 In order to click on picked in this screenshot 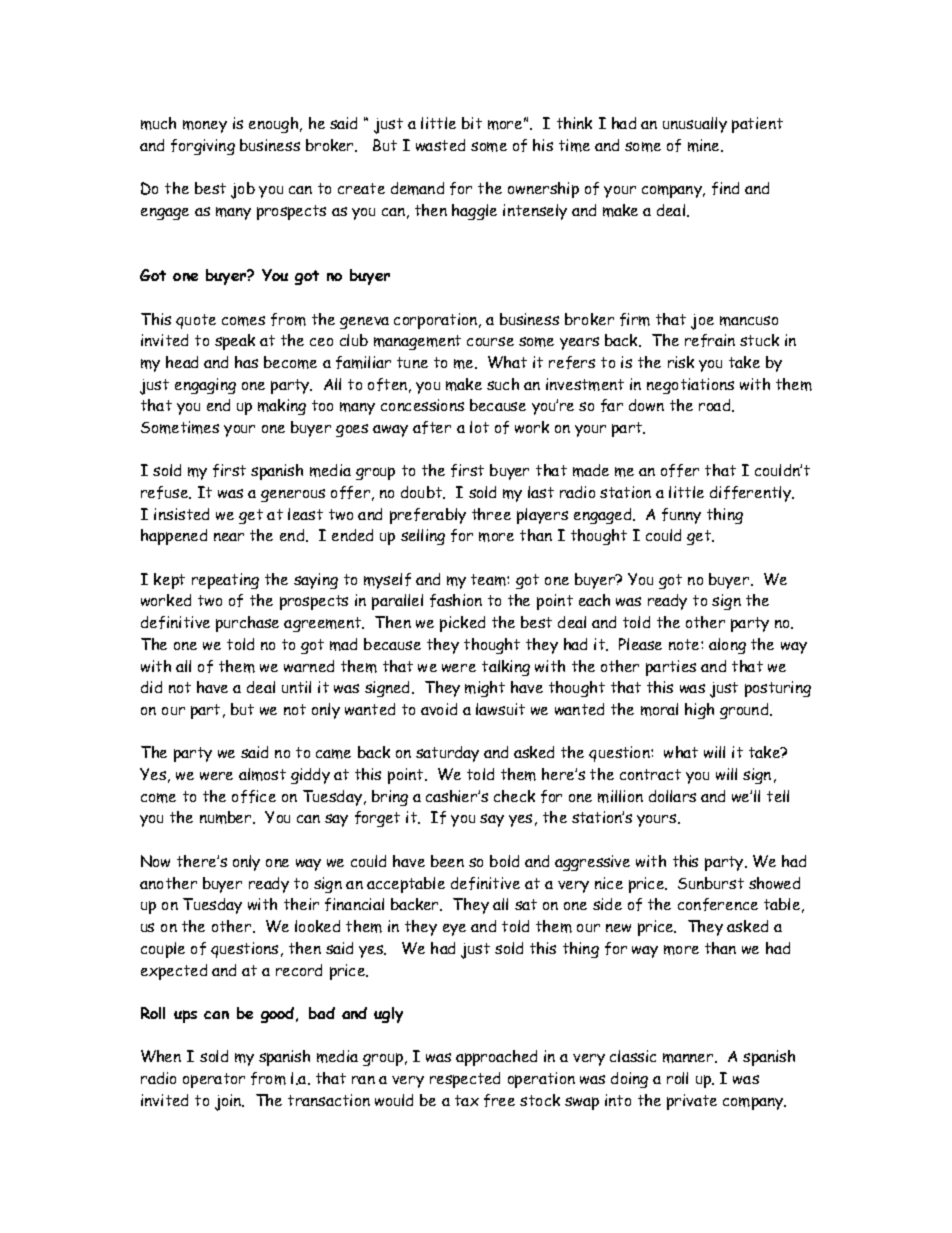, I will do `click(462, 624)`.
